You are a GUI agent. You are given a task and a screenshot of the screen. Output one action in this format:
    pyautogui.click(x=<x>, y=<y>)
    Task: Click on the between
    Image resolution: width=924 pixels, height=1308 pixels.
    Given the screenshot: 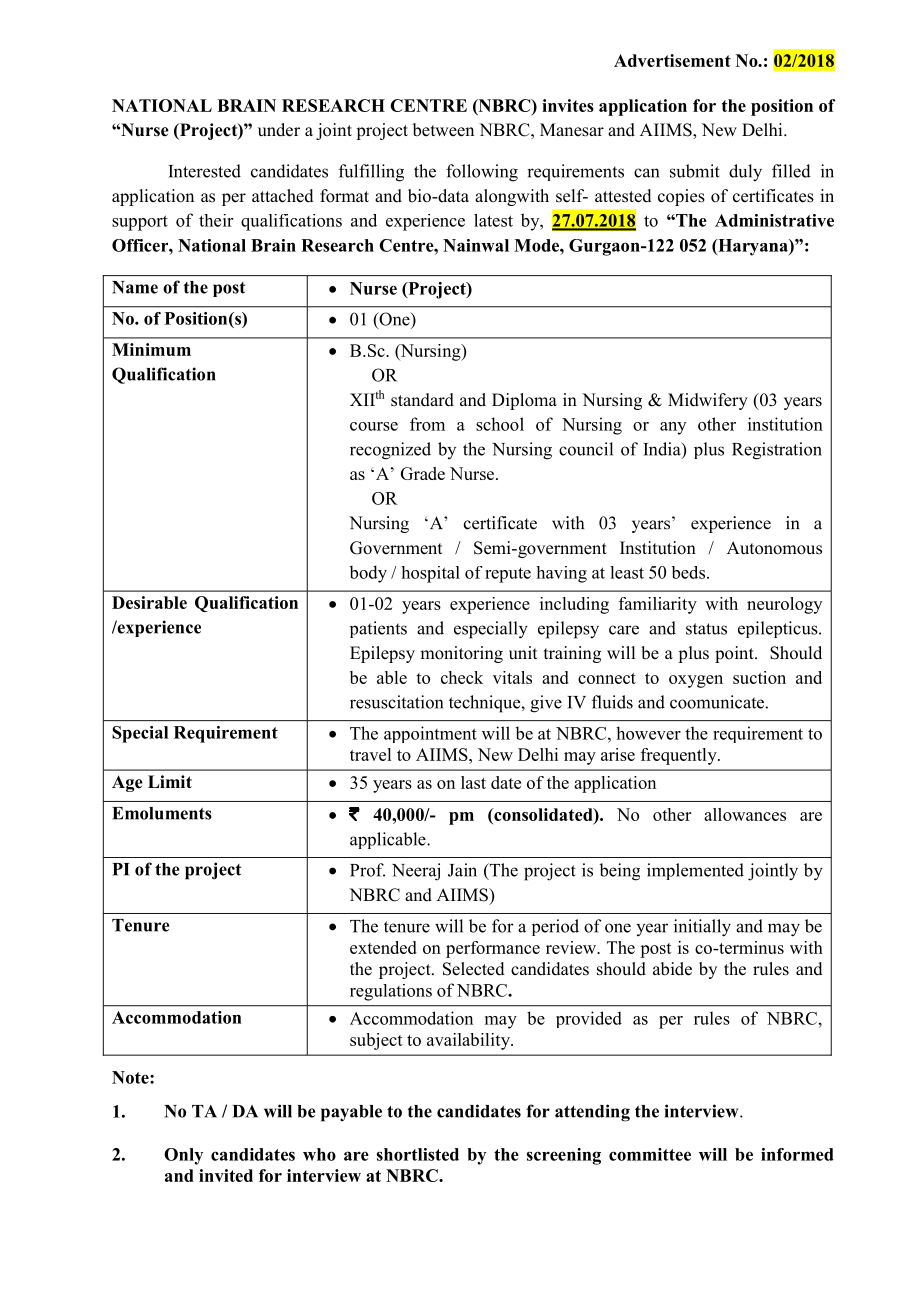 What is the action you would take?
    pyautogui.click(x=443, y=130)
